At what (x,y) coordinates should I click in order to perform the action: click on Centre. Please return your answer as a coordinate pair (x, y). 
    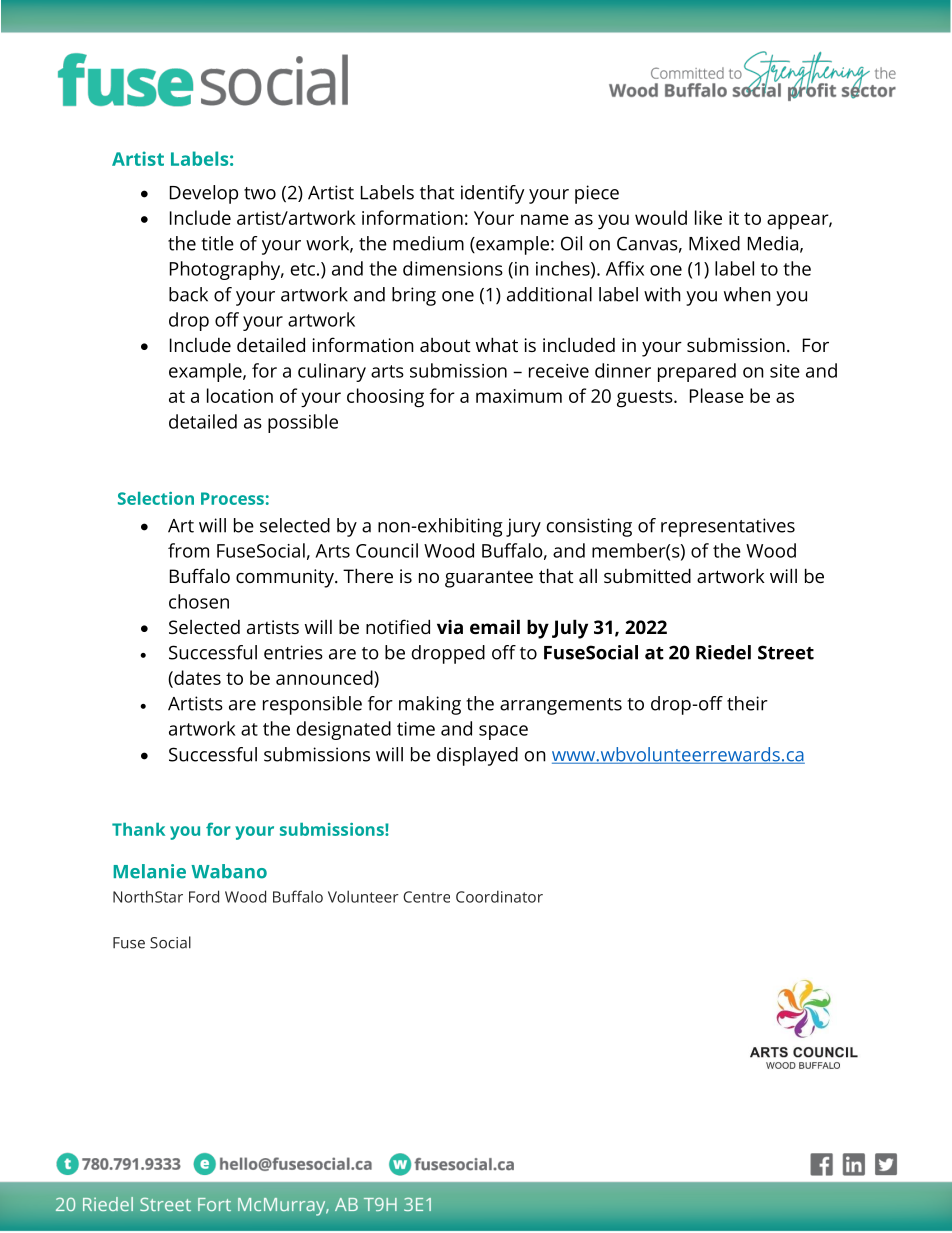
    Looking at the image, I should click on (426, 897).
